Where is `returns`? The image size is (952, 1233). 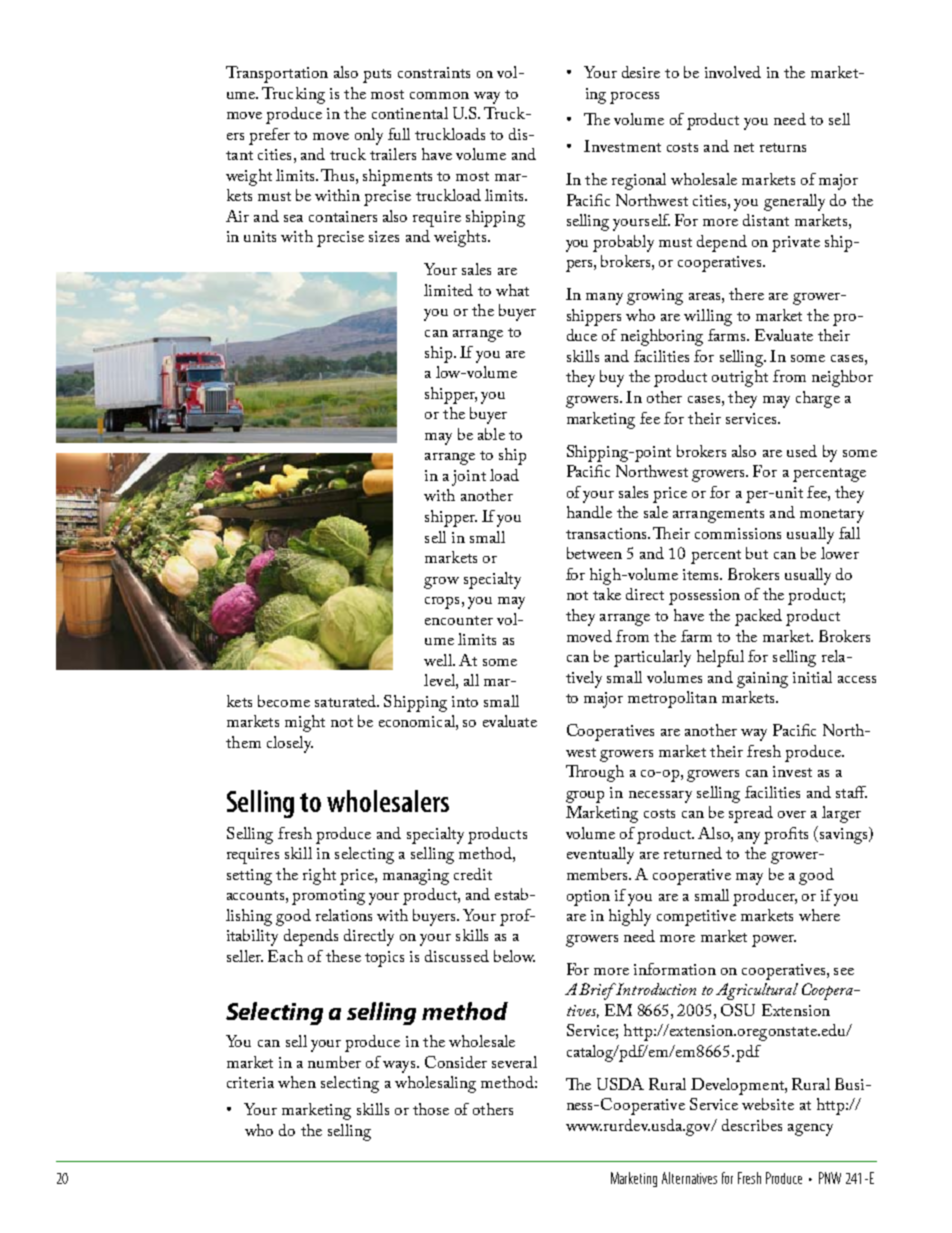
returns is located at coordinates (783, 147).
